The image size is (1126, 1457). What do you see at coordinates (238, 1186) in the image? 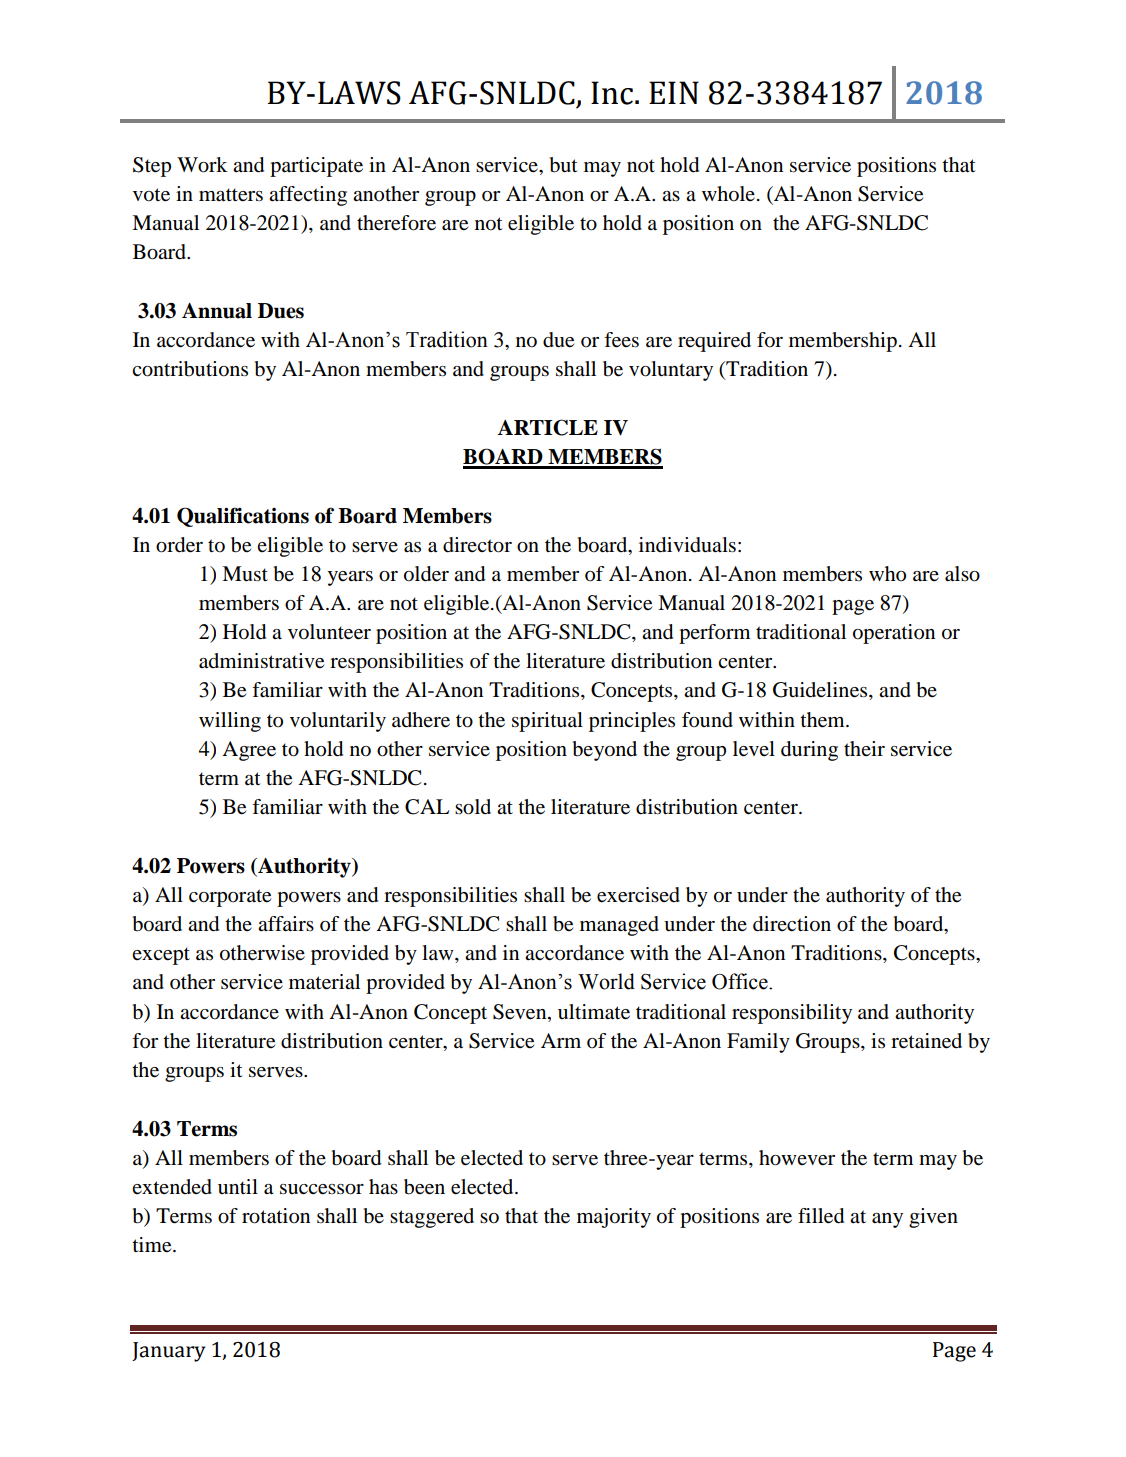
I see `until` at bounding box center [238, 1186].
